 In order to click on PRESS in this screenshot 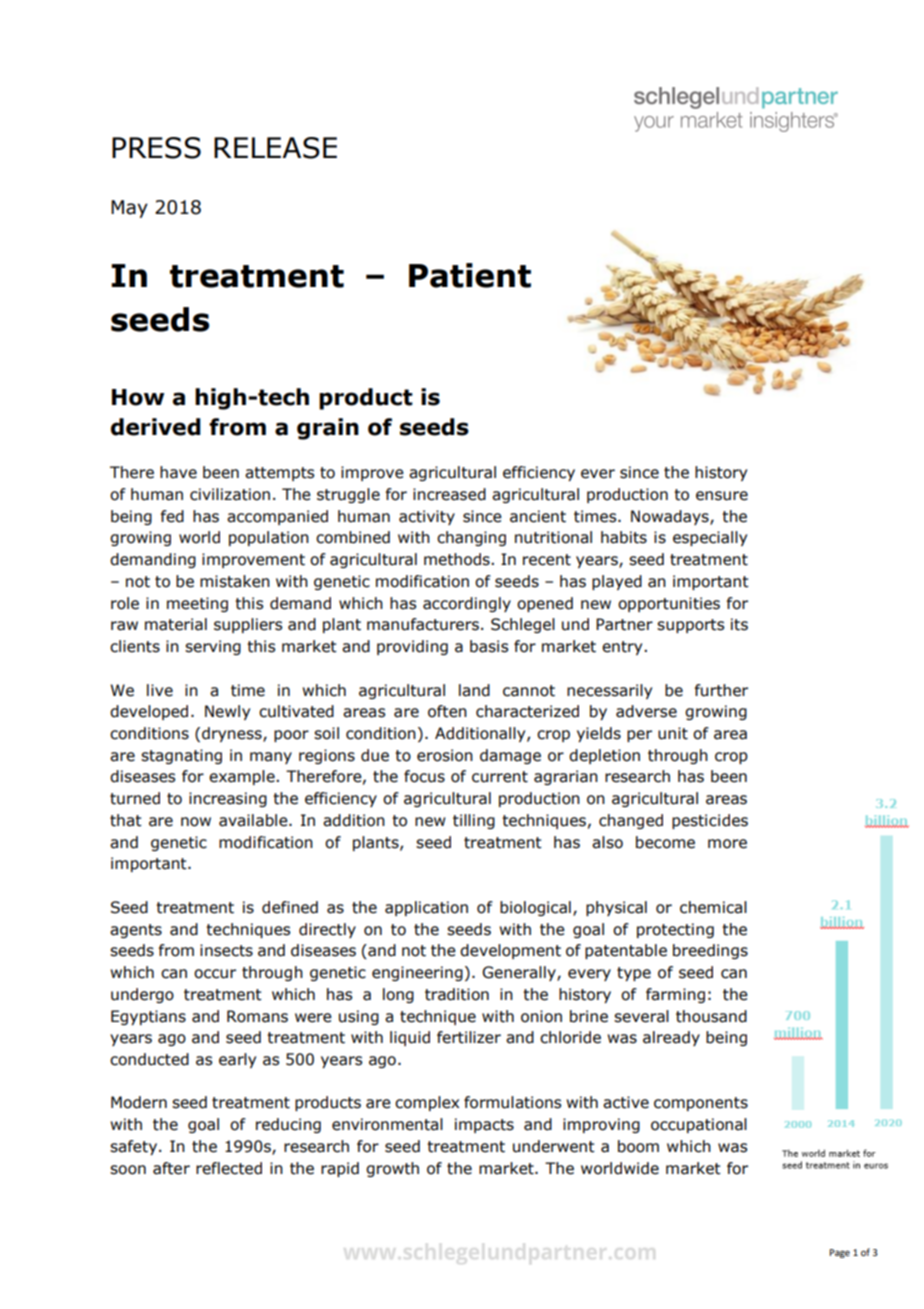, I will do `click(156, 148)`.
